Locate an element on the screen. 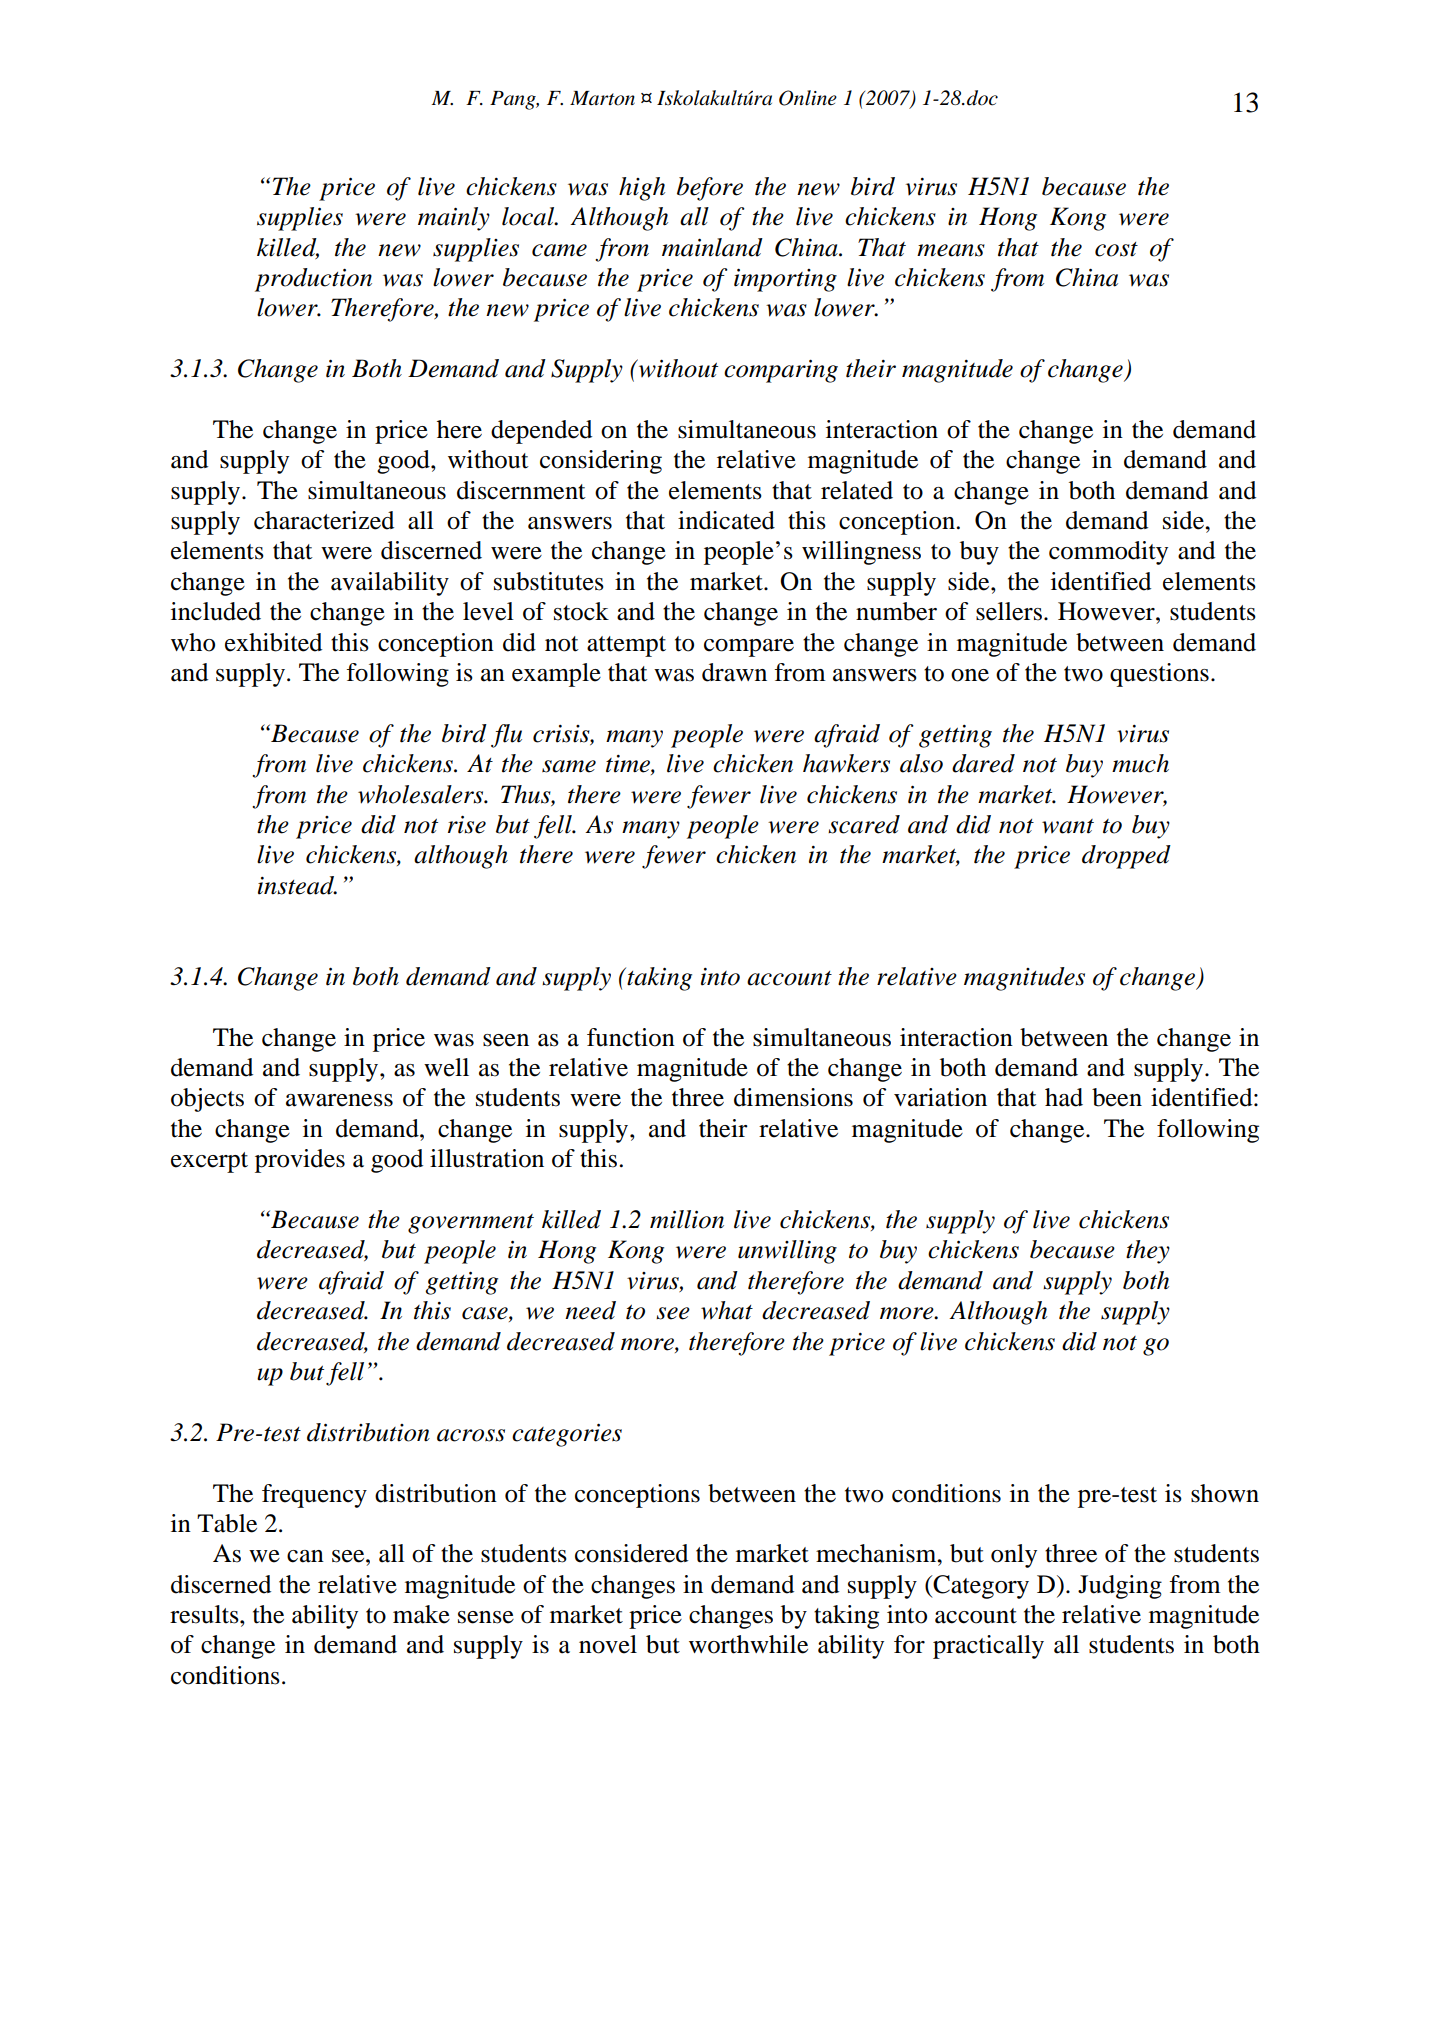 This screenshot has height=2023, width=1430. can is located at coordinates (305, 1556).
